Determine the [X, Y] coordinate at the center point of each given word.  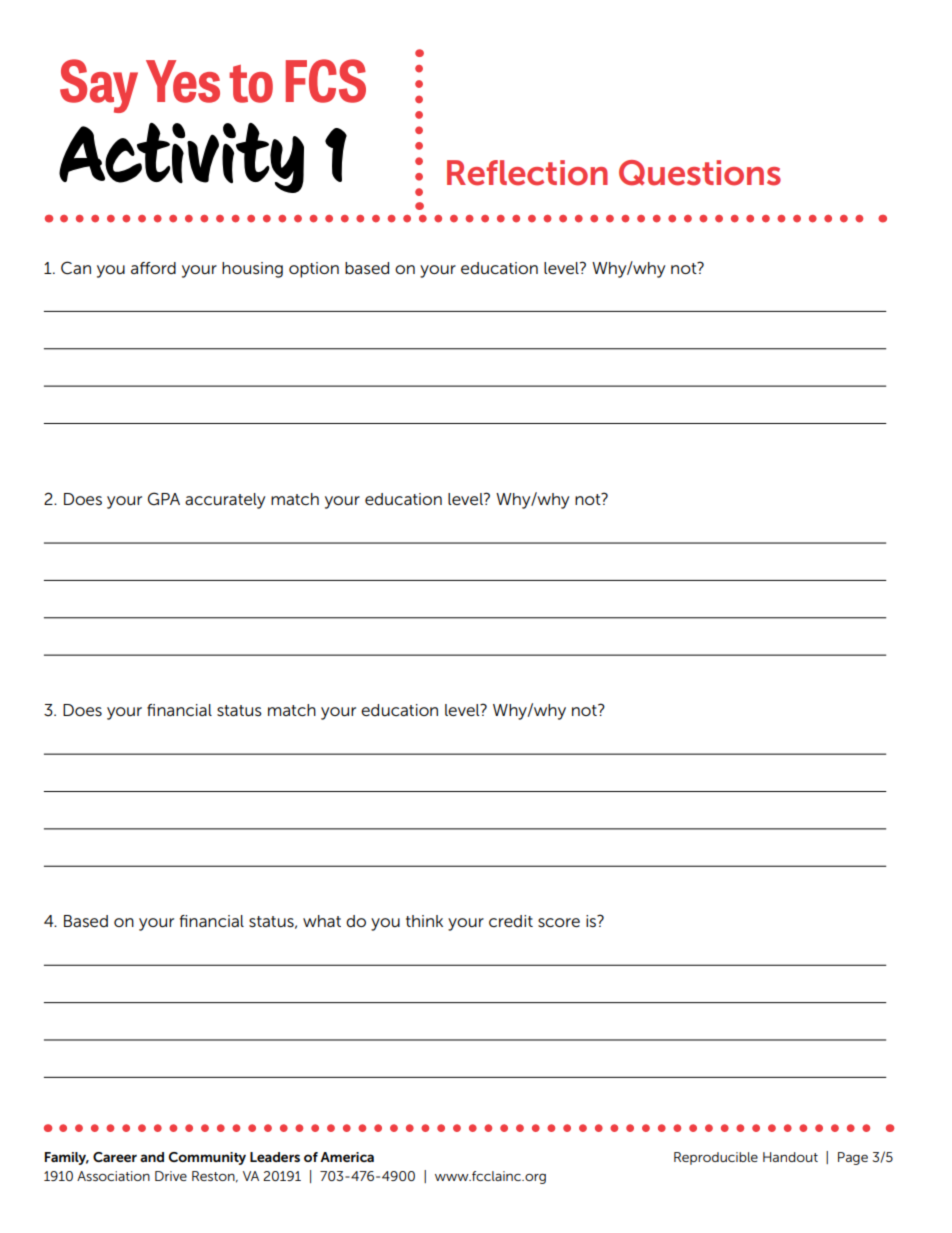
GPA [164, 498]
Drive [171, 1176]
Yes [183, 81]
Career [115, 1157]
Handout [790, 1157]
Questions [700, 173]
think [424, 921]
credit [511, 921]
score [559, 923]
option [314, 270]
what [322, 921]
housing [252, 270]
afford [153, 268]
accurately [225, 501]
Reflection [527, 173]
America [347, 1157]
